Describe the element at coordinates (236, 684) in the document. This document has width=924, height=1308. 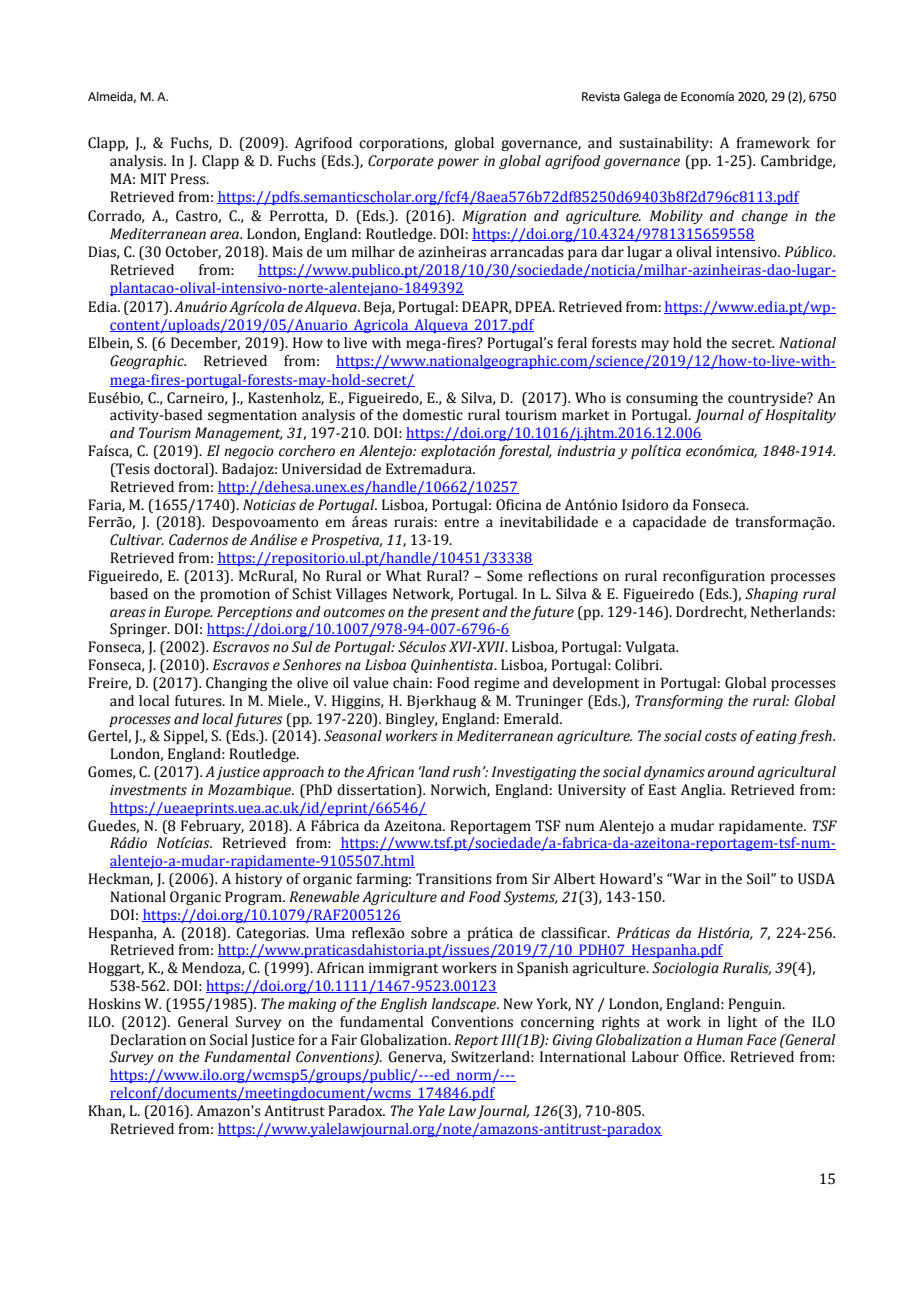
I see `Changing` at that location.
